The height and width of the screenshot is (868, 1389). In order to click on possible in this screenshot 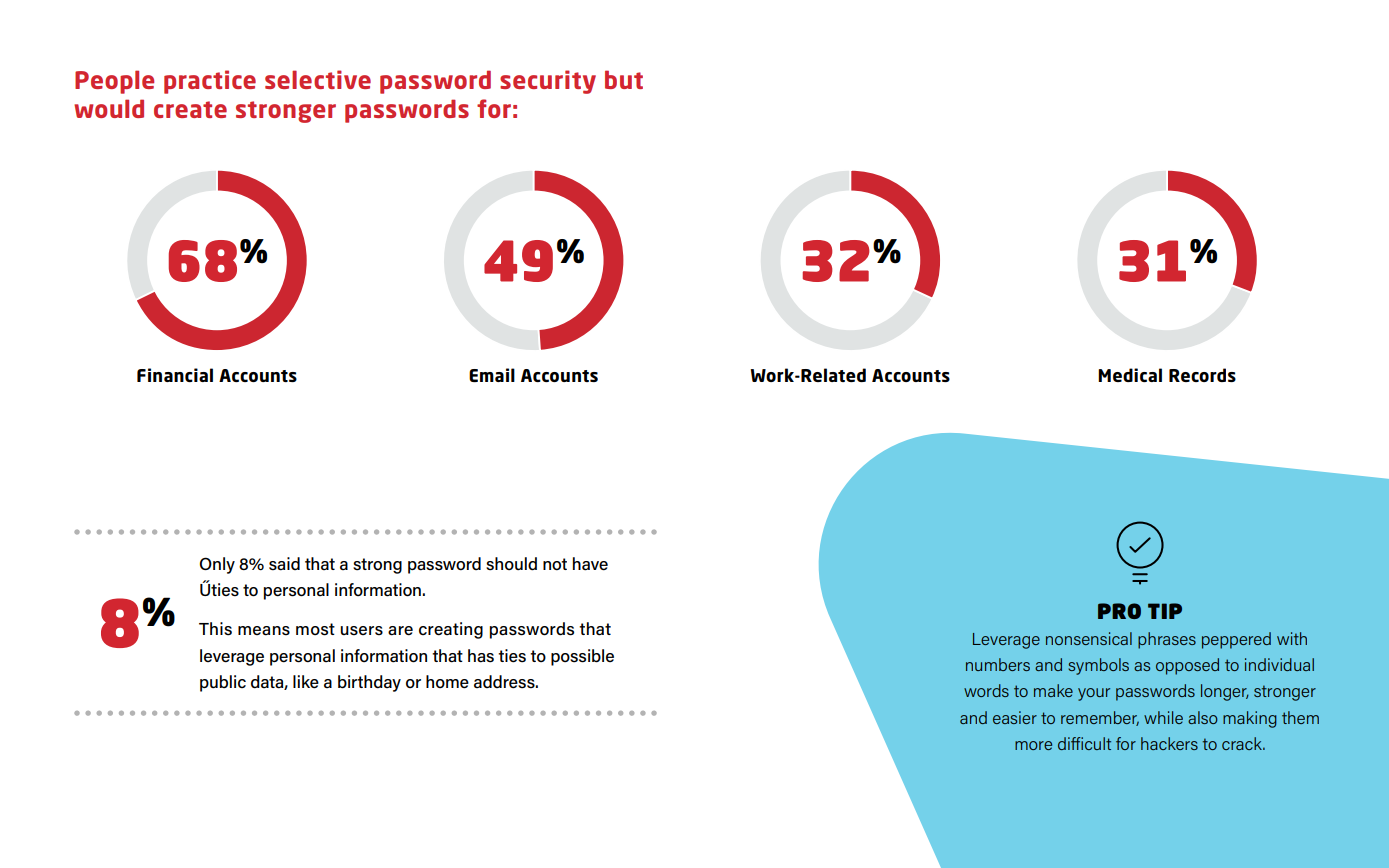, I will do `click(582, 657)`.
